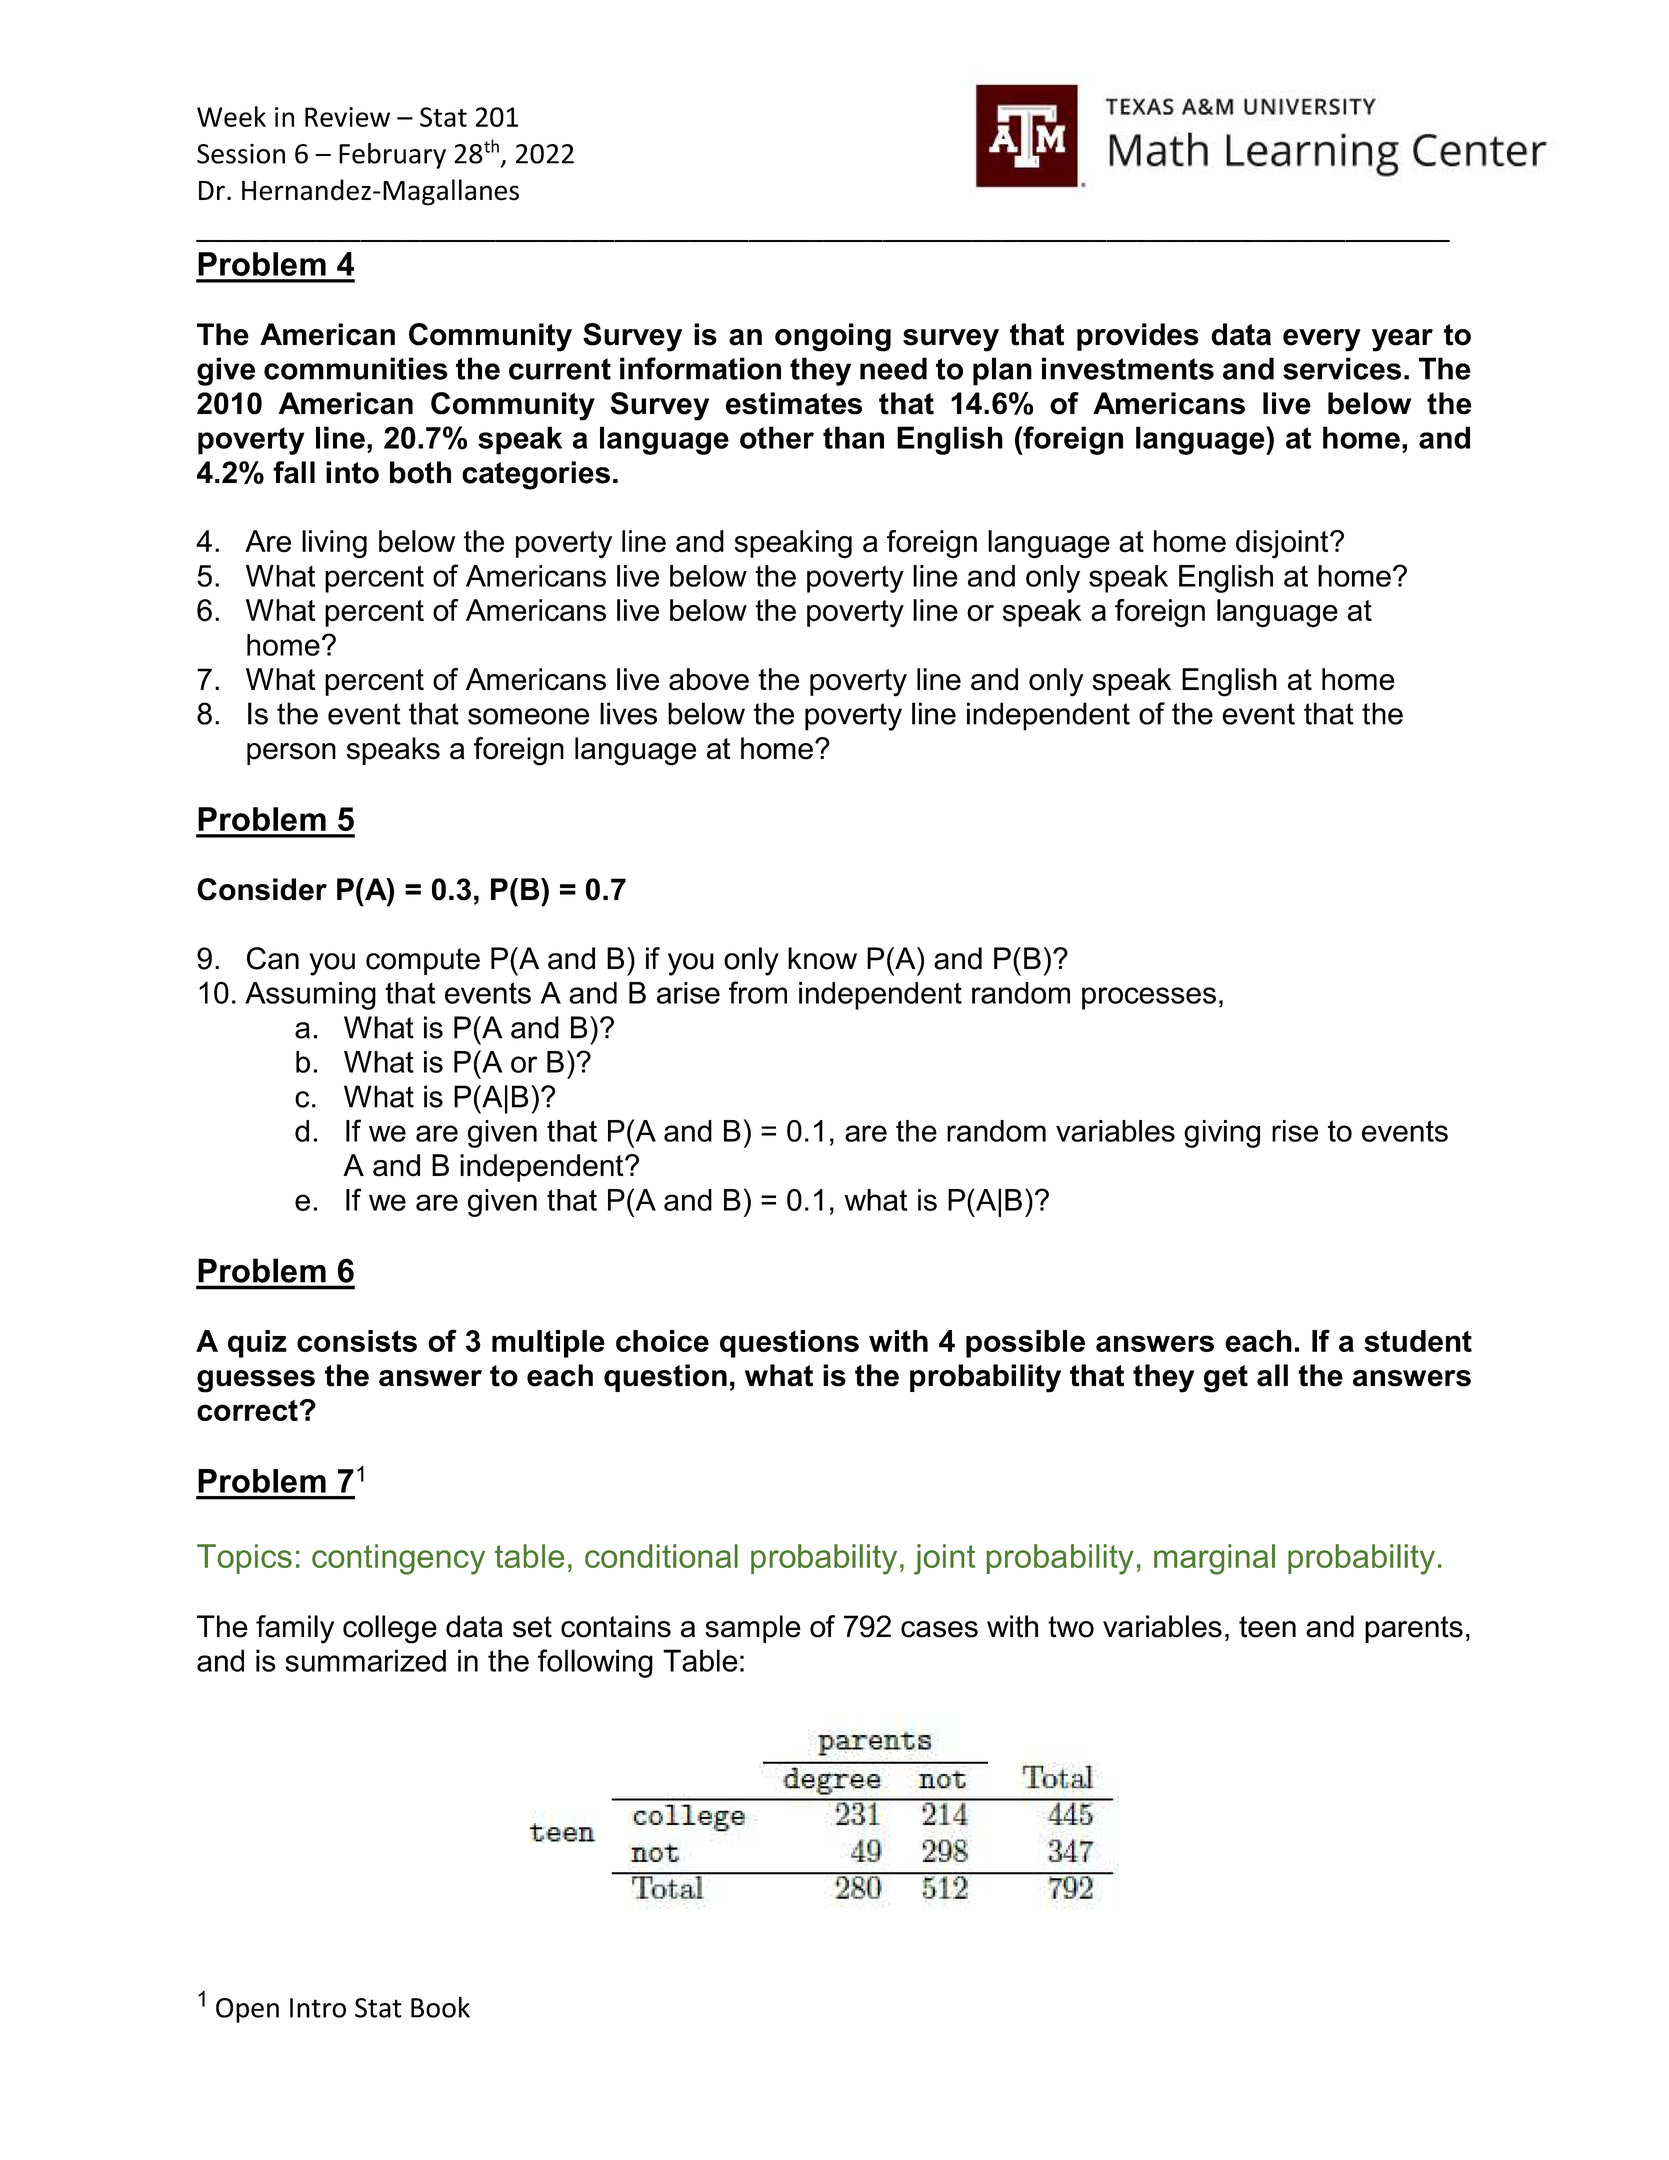 Image resolution: width=1669 pixels, height=2160 pixels. What do you see at coordinates (318, 2008) in the screenshot?
I see `Intro` at bounding box center [318, 2008].
